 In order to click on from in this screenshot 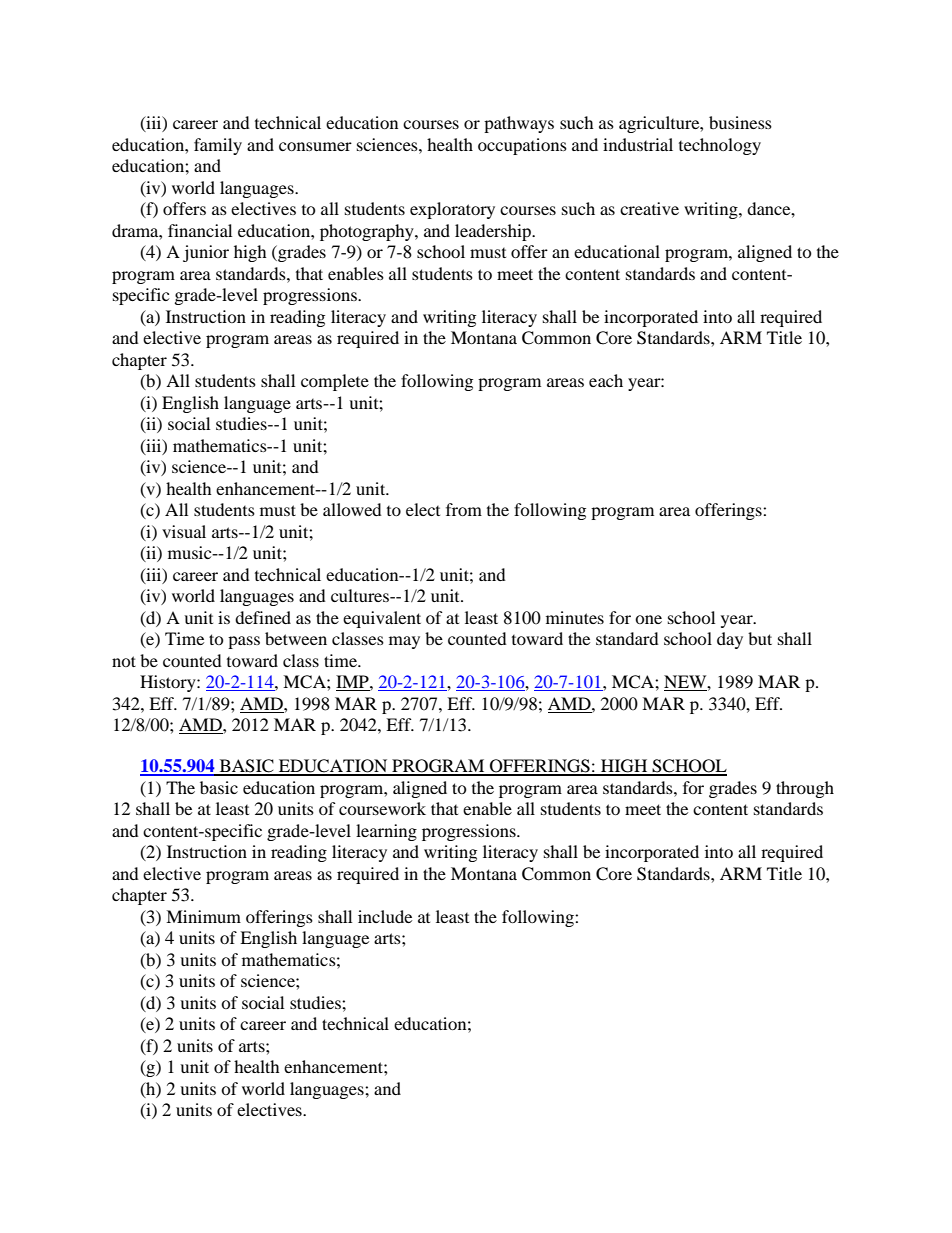, I will do `click(464, 509)`.
